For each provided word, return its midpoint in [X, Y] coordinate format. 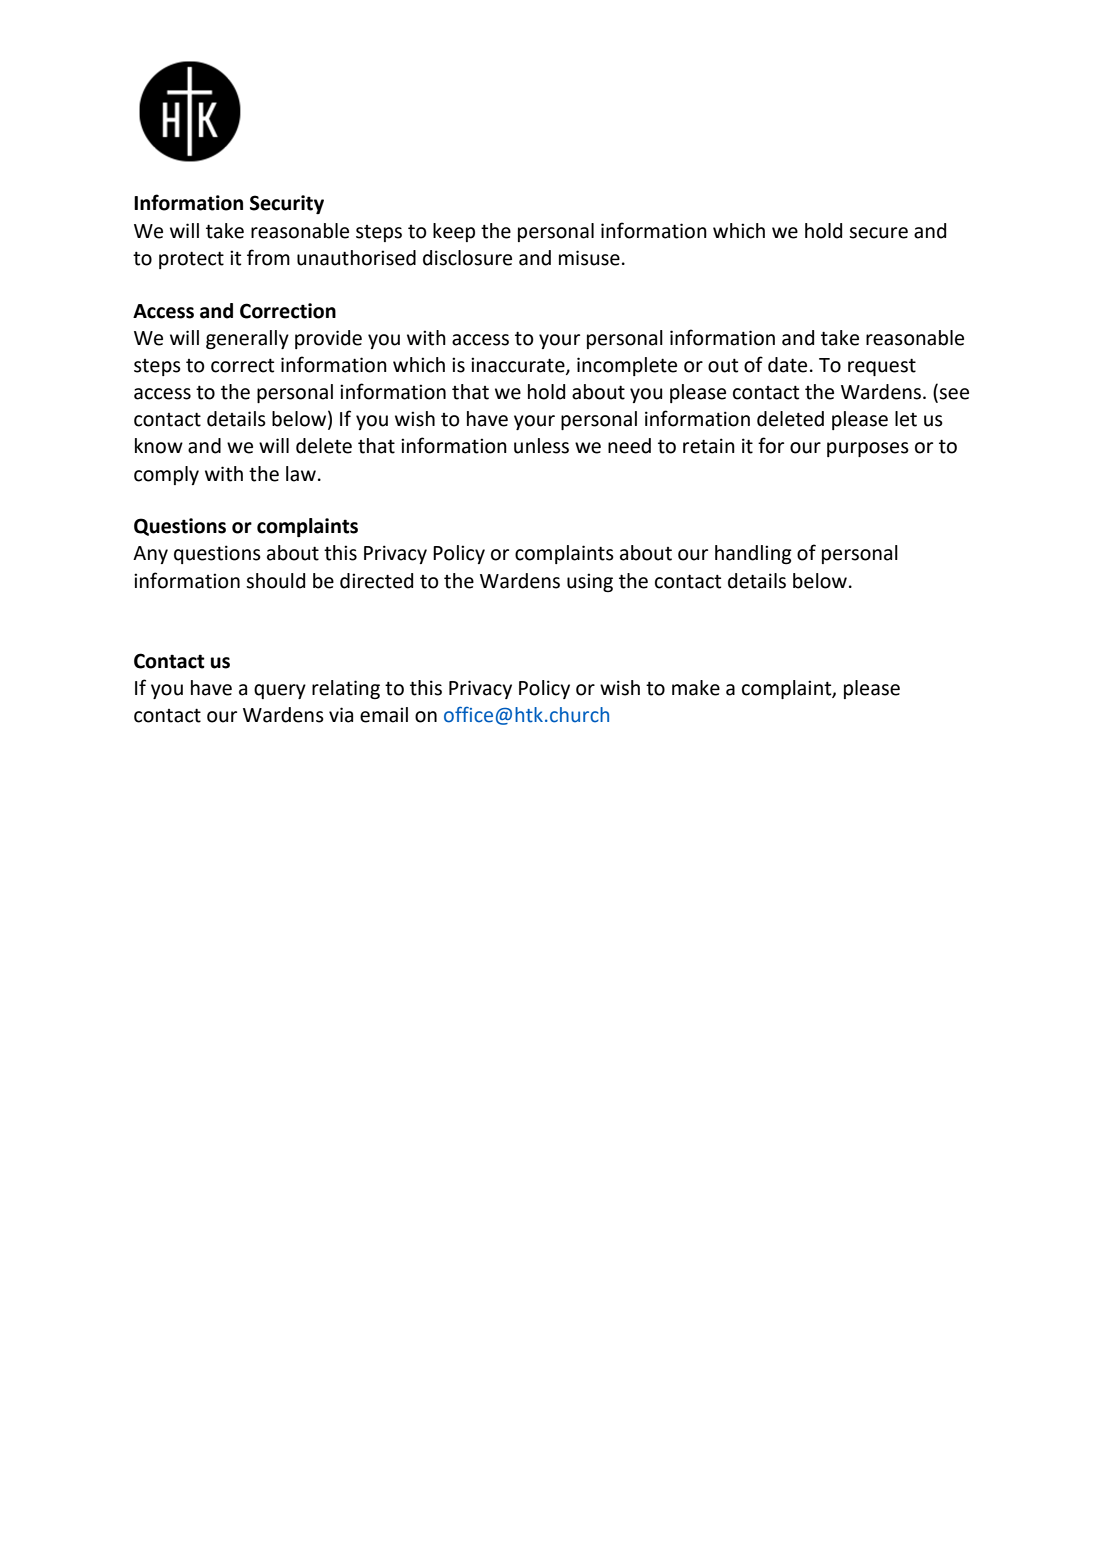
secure [878, 233]
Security [287, 204]
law [301, 474]
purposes [868, 449]
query [280, 691]
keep [454, 232]
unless [541, 446]
